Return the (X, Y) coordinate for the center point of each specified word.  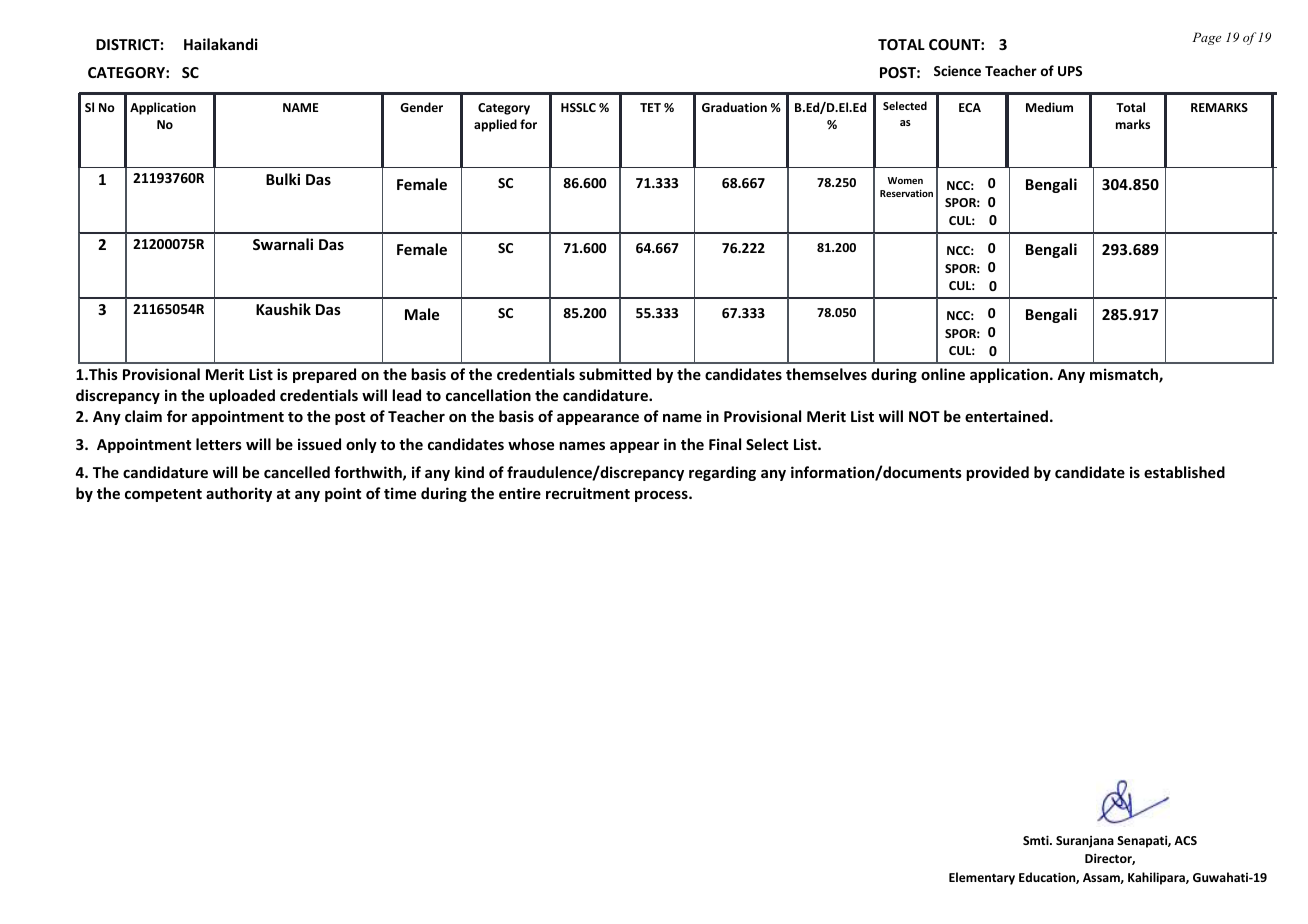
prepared (324, 375)
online (943, 374)
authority (239, 494)
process (662, 496)
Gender (421, 107)
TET (650, 107)
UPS (1070, 71)
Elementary (982, 878)
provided (997, 473)
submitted (615, 374)
